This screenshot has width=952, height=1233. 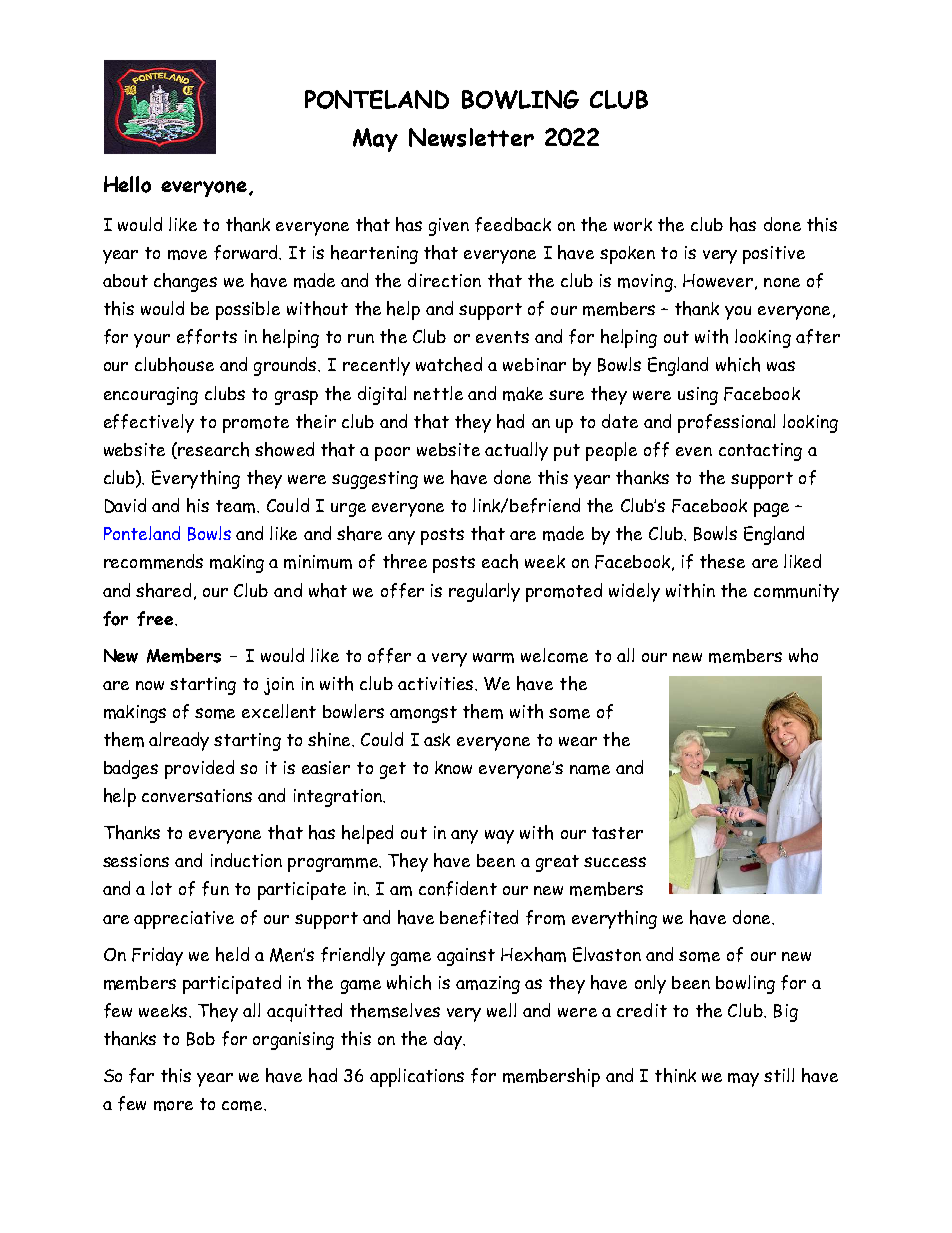 I want to click on more, so click(x=173, y=1106).
